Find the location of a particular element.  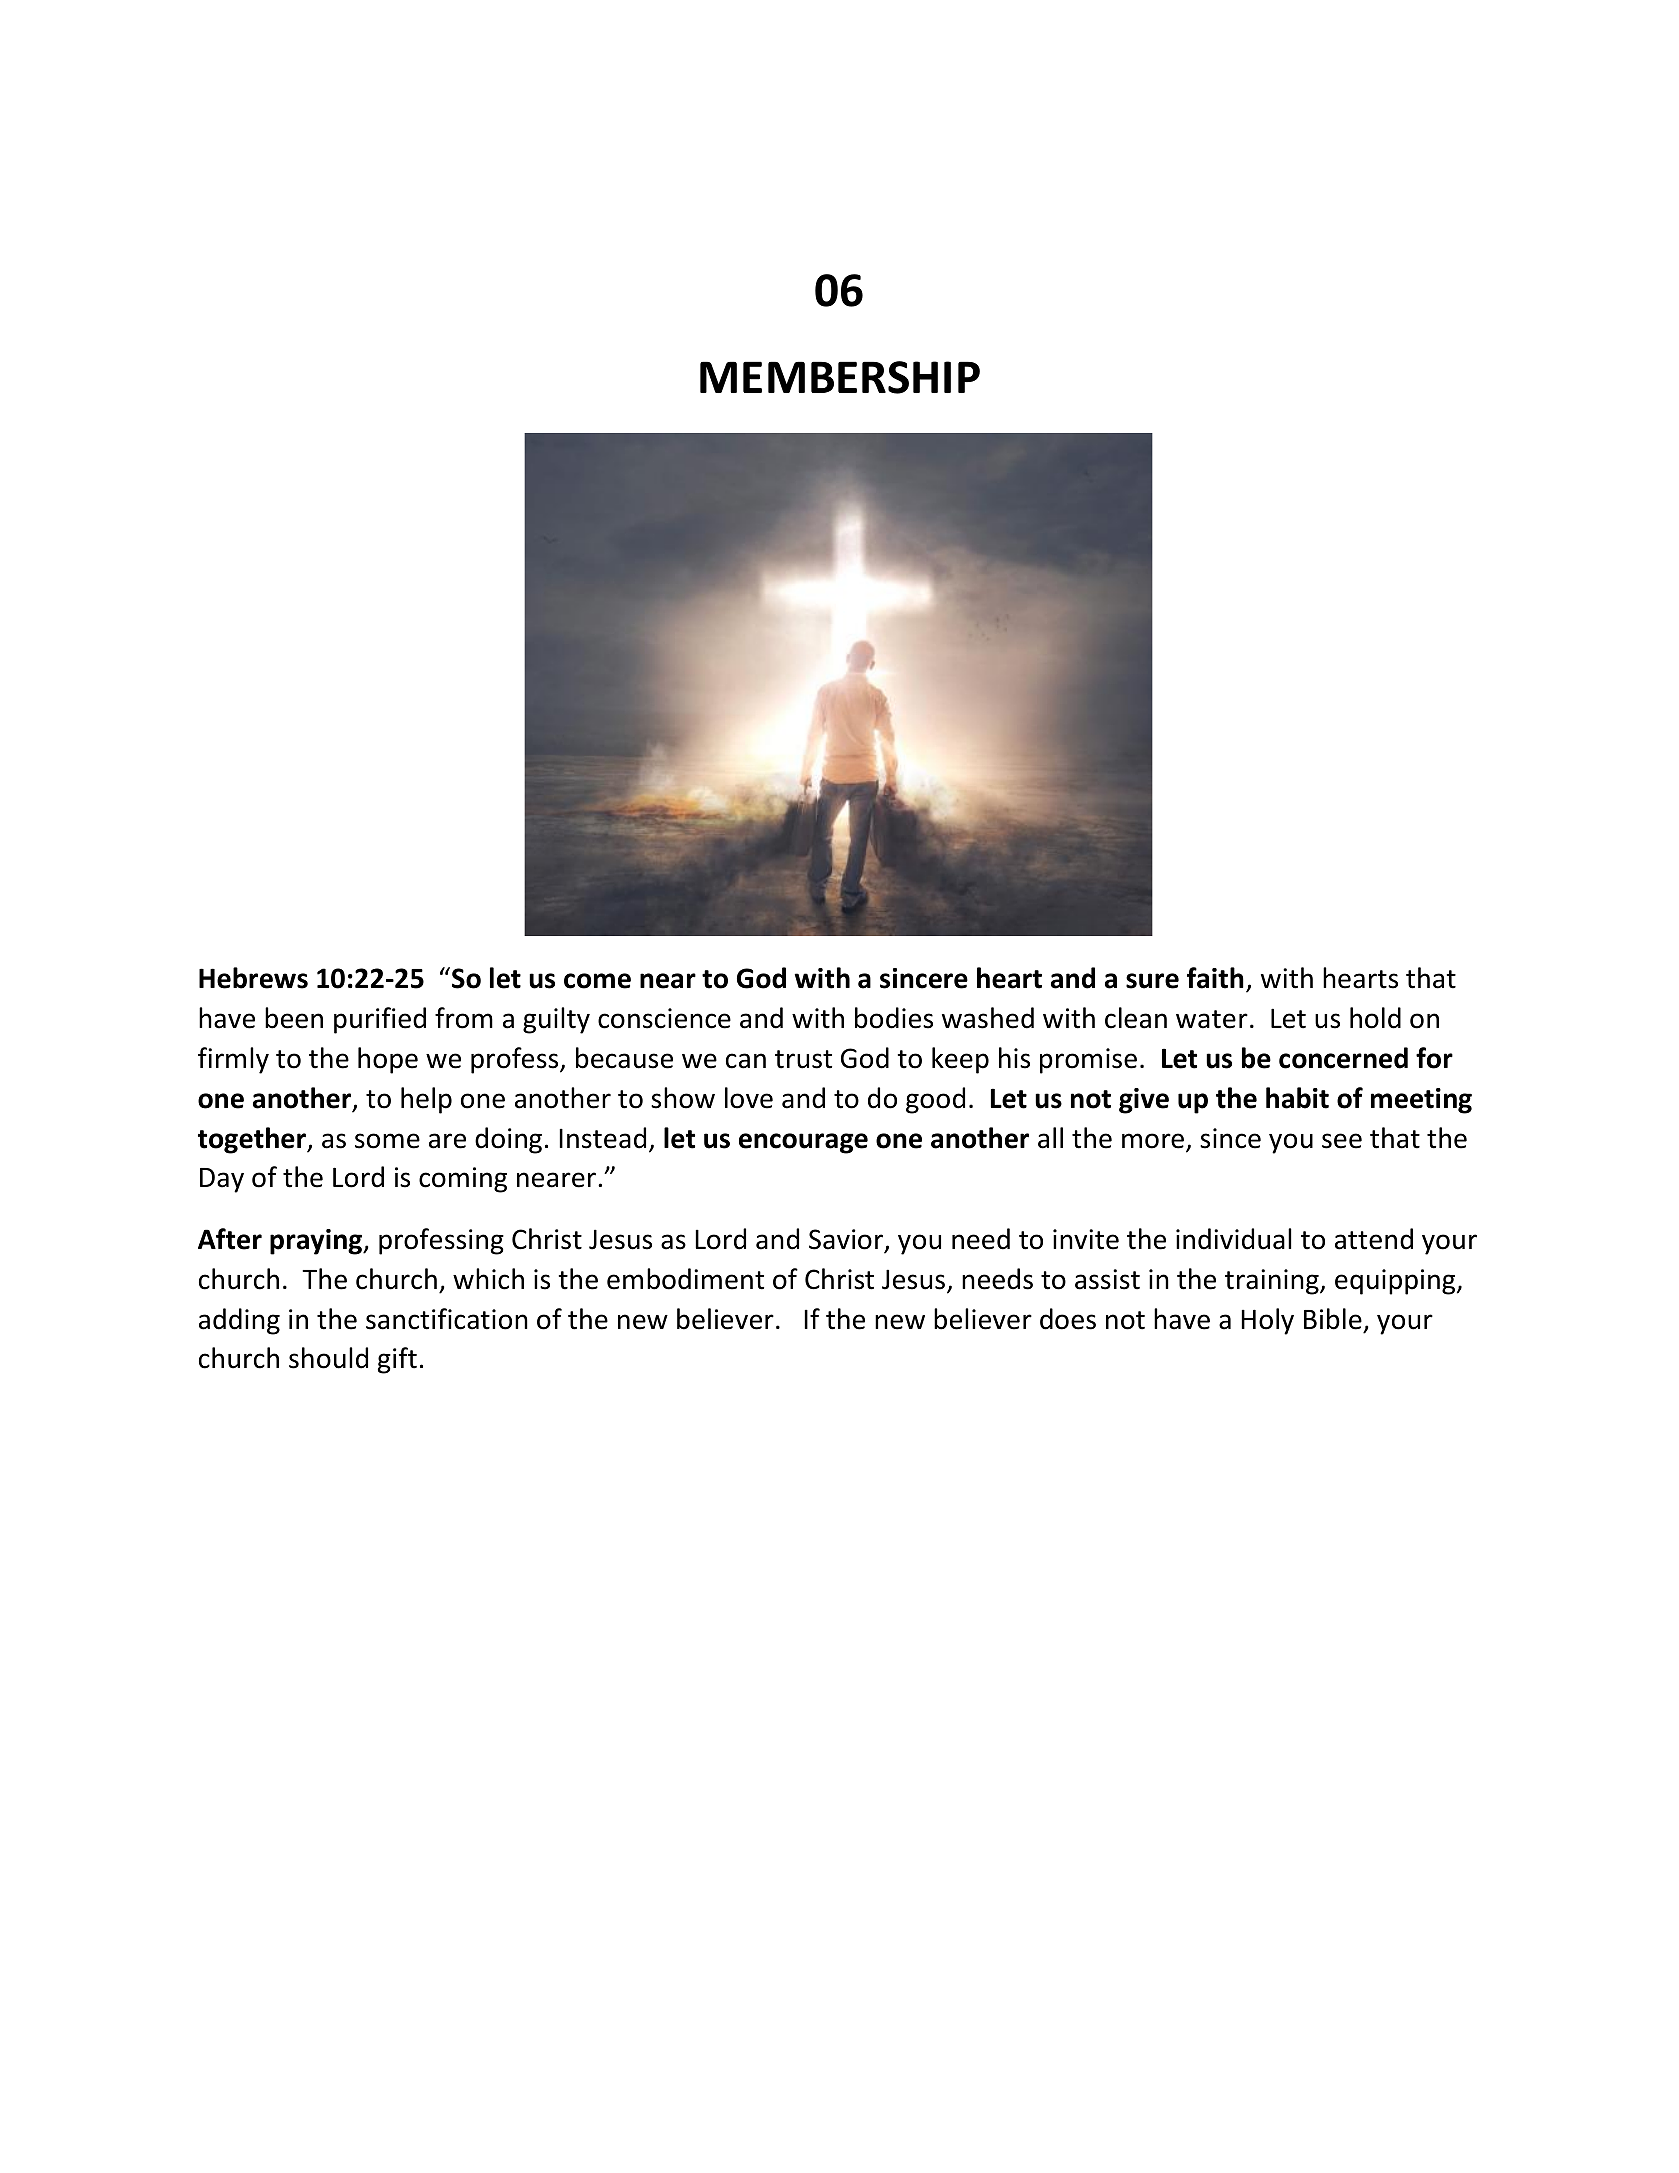

hold is located at coordinates (1375, 1018).
